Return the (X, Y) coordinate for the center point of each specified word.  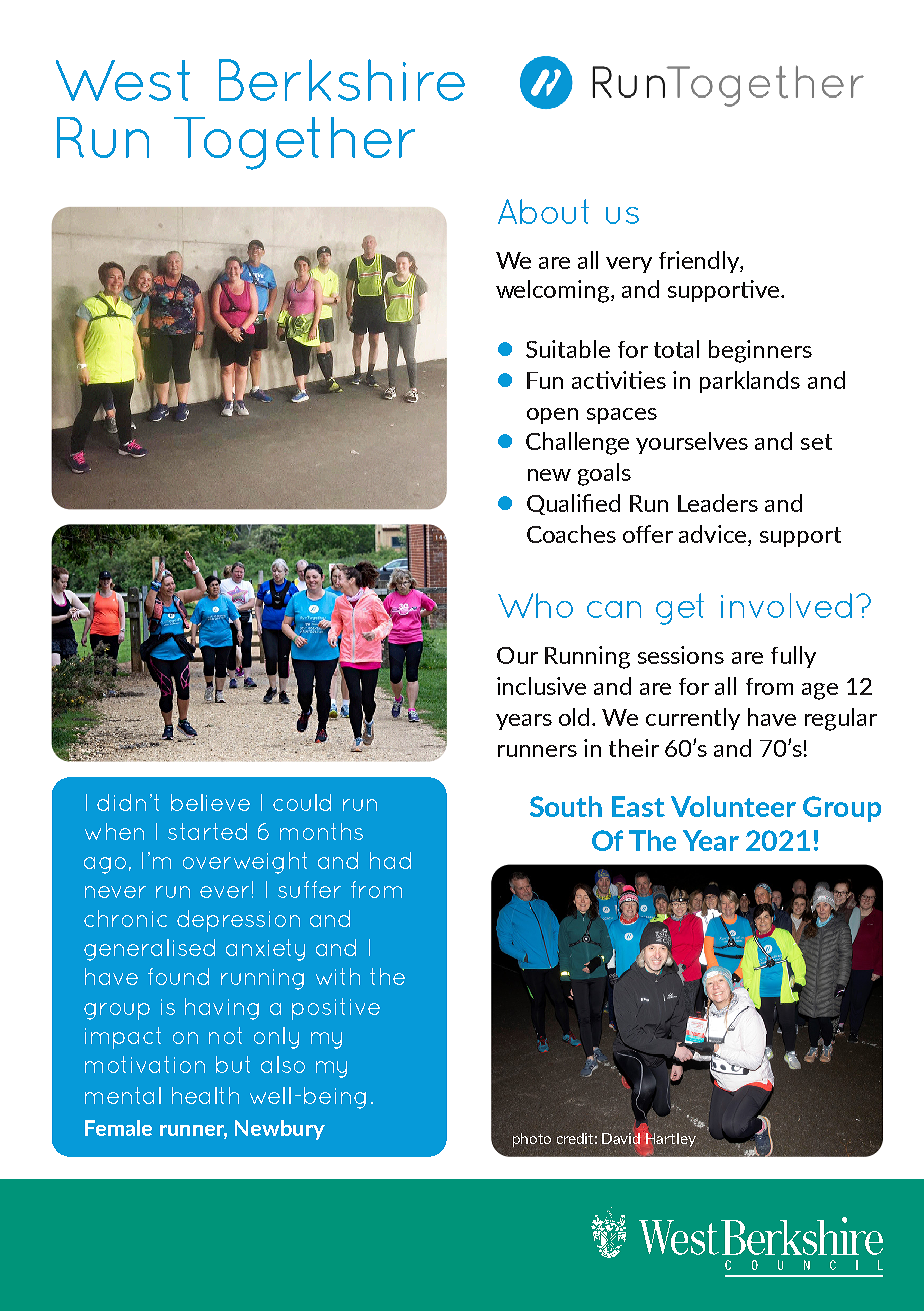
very (629, 265)
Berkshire (342, 80)
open (552, 416)
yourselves (692, 443)
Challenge (577, 443)
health (205, 1095)
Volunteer (733, 806)
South (566, 806)
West (123, 80)
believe (210, 802)
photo (532, 1140)
